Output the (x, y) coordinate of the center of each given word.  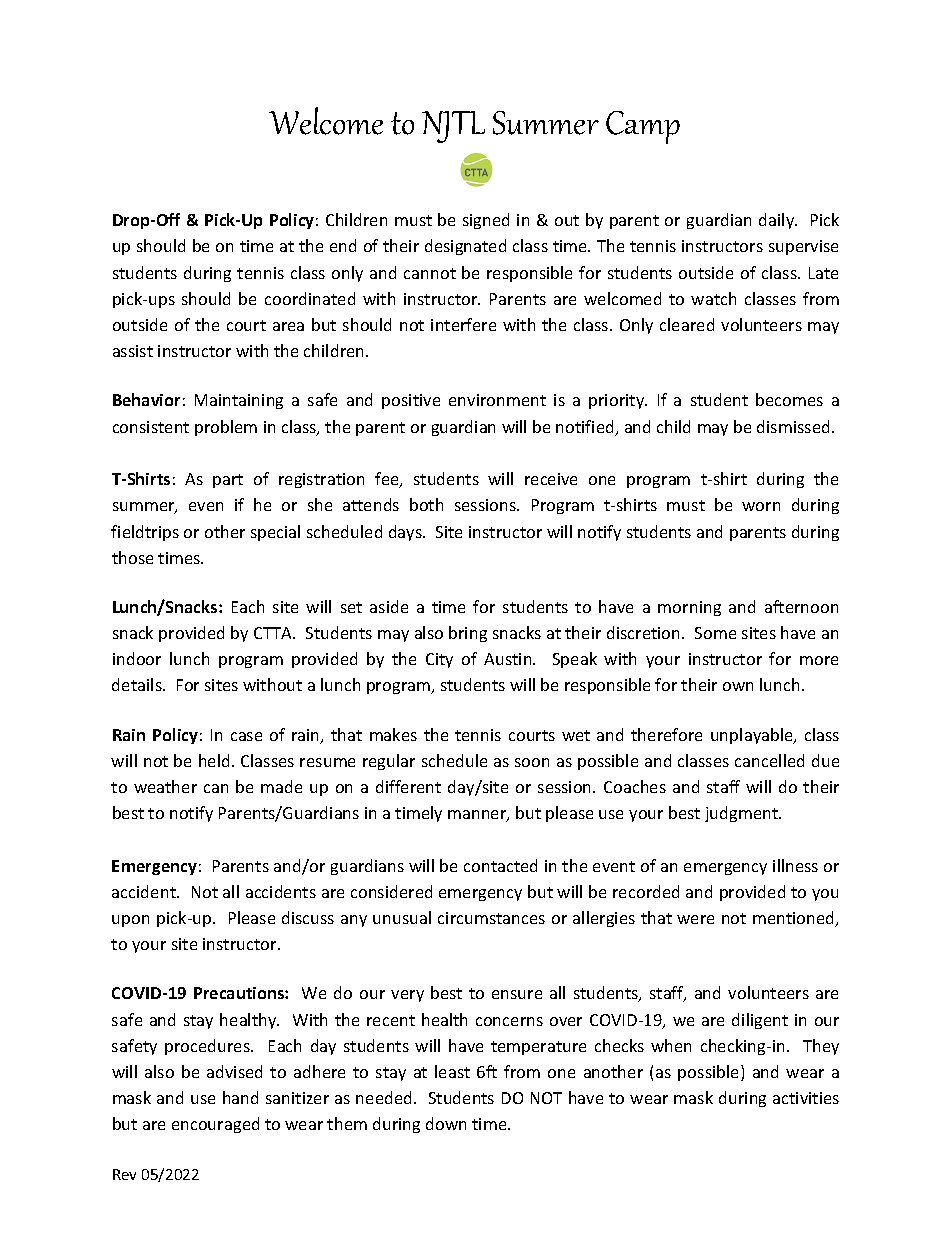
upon (130, 921)
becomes (789, 399)
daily (778, 221)
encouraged (215, 1125)
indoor (137, 658)
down (446, 1123)
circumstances (491, 918)
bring (468, 634)
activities (806, 1098)
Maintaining (239, 401)
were (695, 919)
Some (715, 633)
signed (486, 221)
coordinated (310, 298)
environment (497, 400)
